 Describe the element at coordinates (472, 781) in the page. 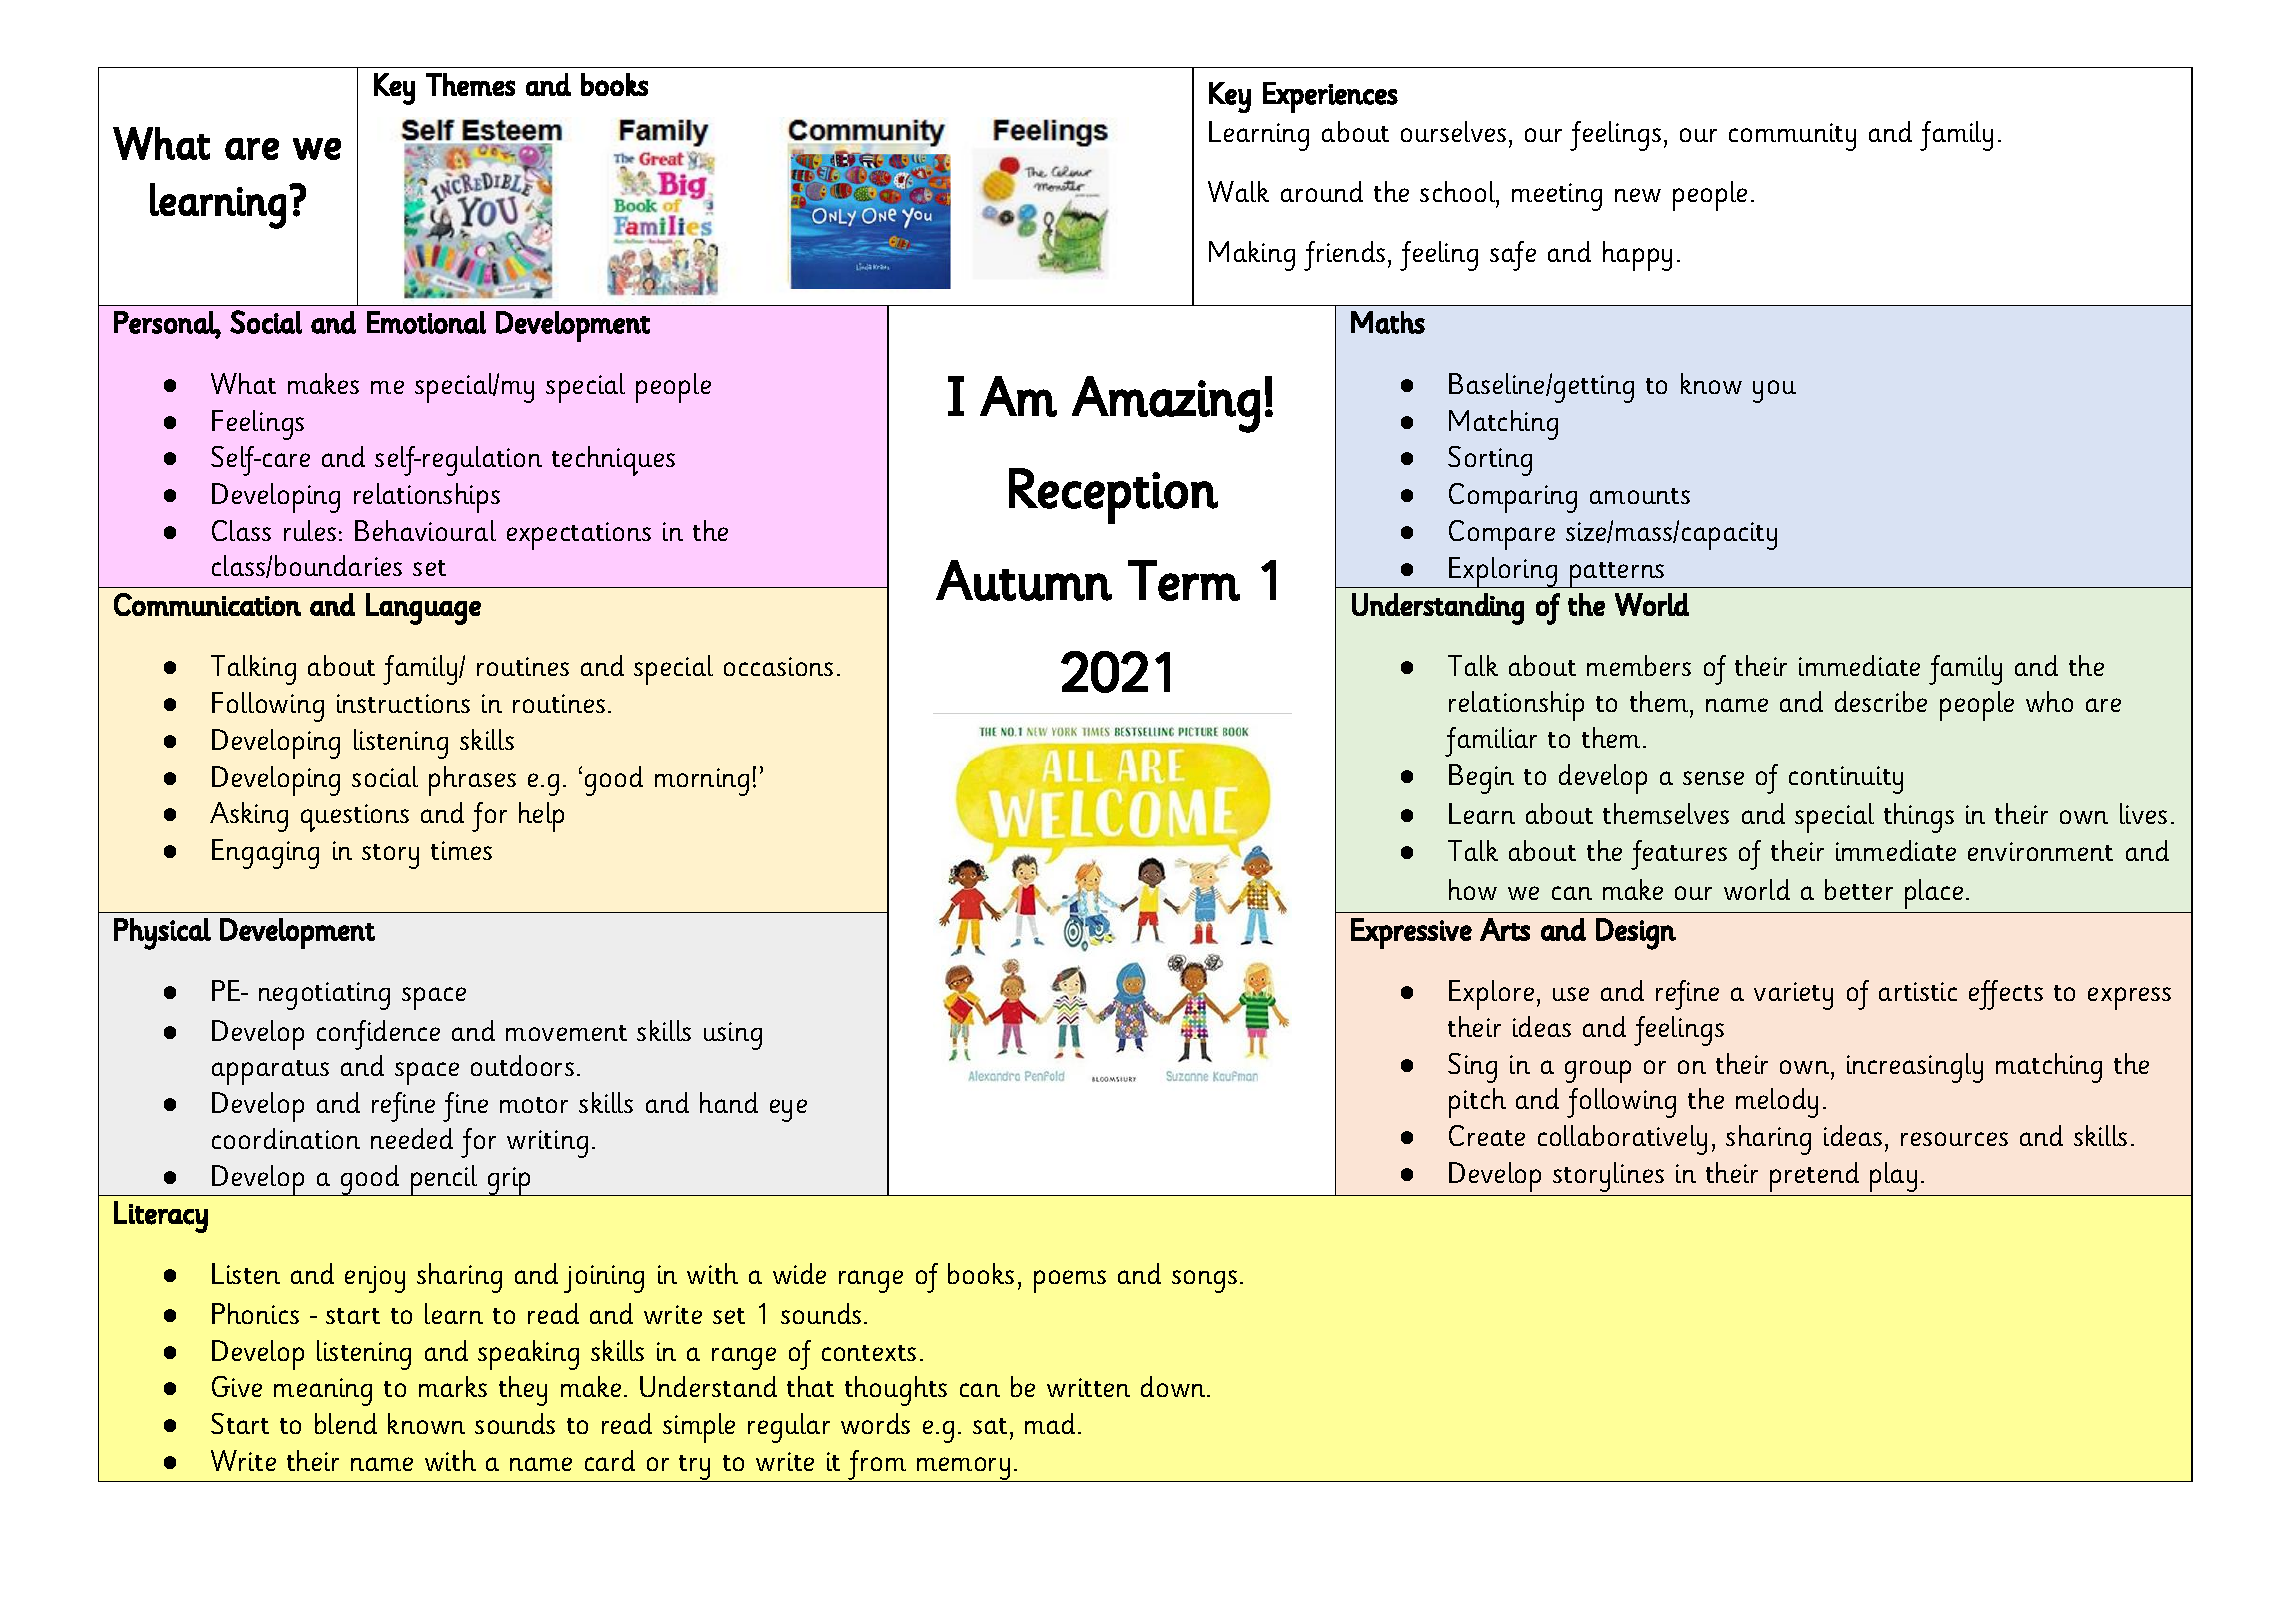

I see `phrases` at that location.
